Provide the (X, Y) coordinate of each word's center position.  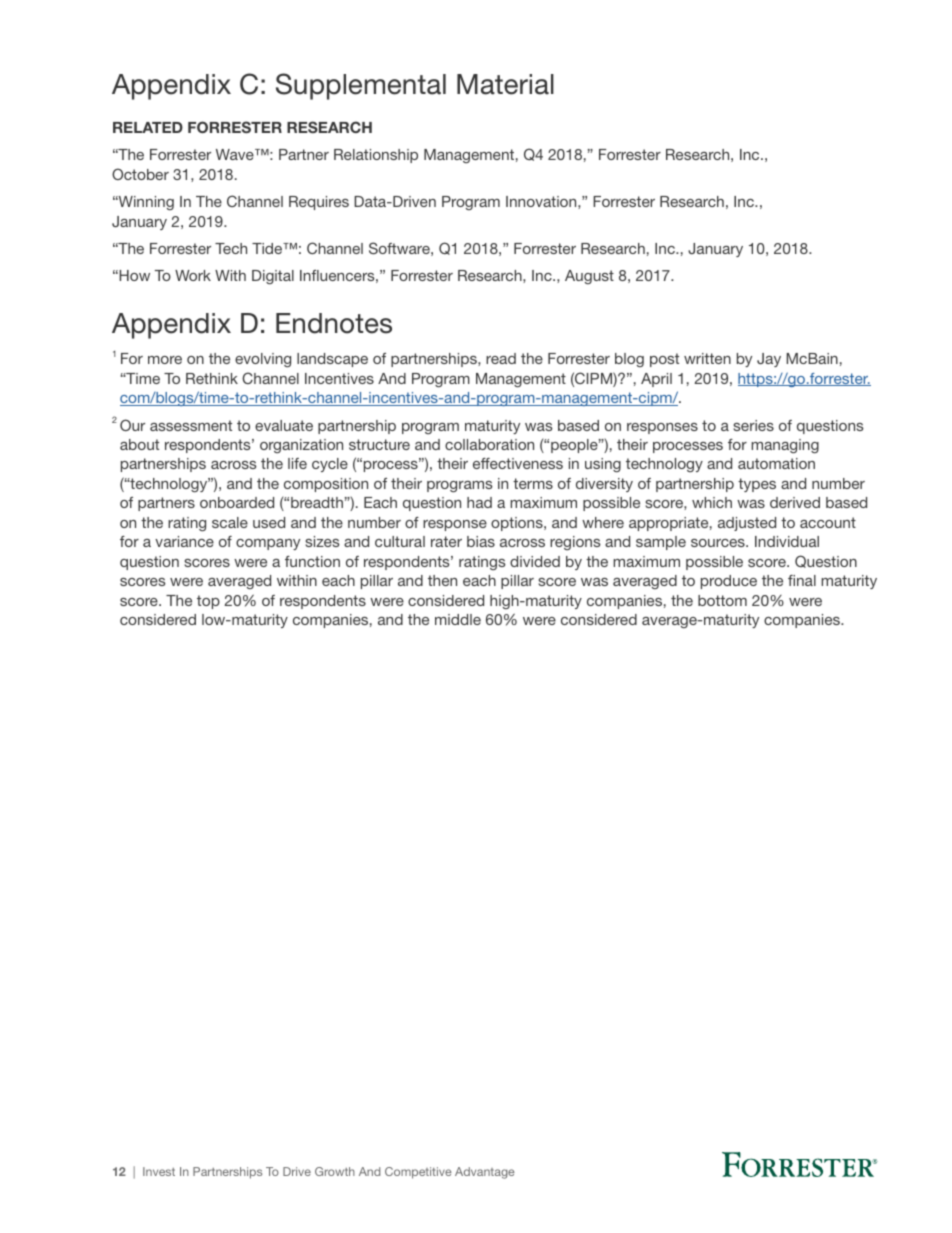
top (208, 602)
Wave (236, 154)
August (589, 277)
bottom (722, 600)
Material (505, 84)
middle (458, 619)
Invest (159, 1171)
